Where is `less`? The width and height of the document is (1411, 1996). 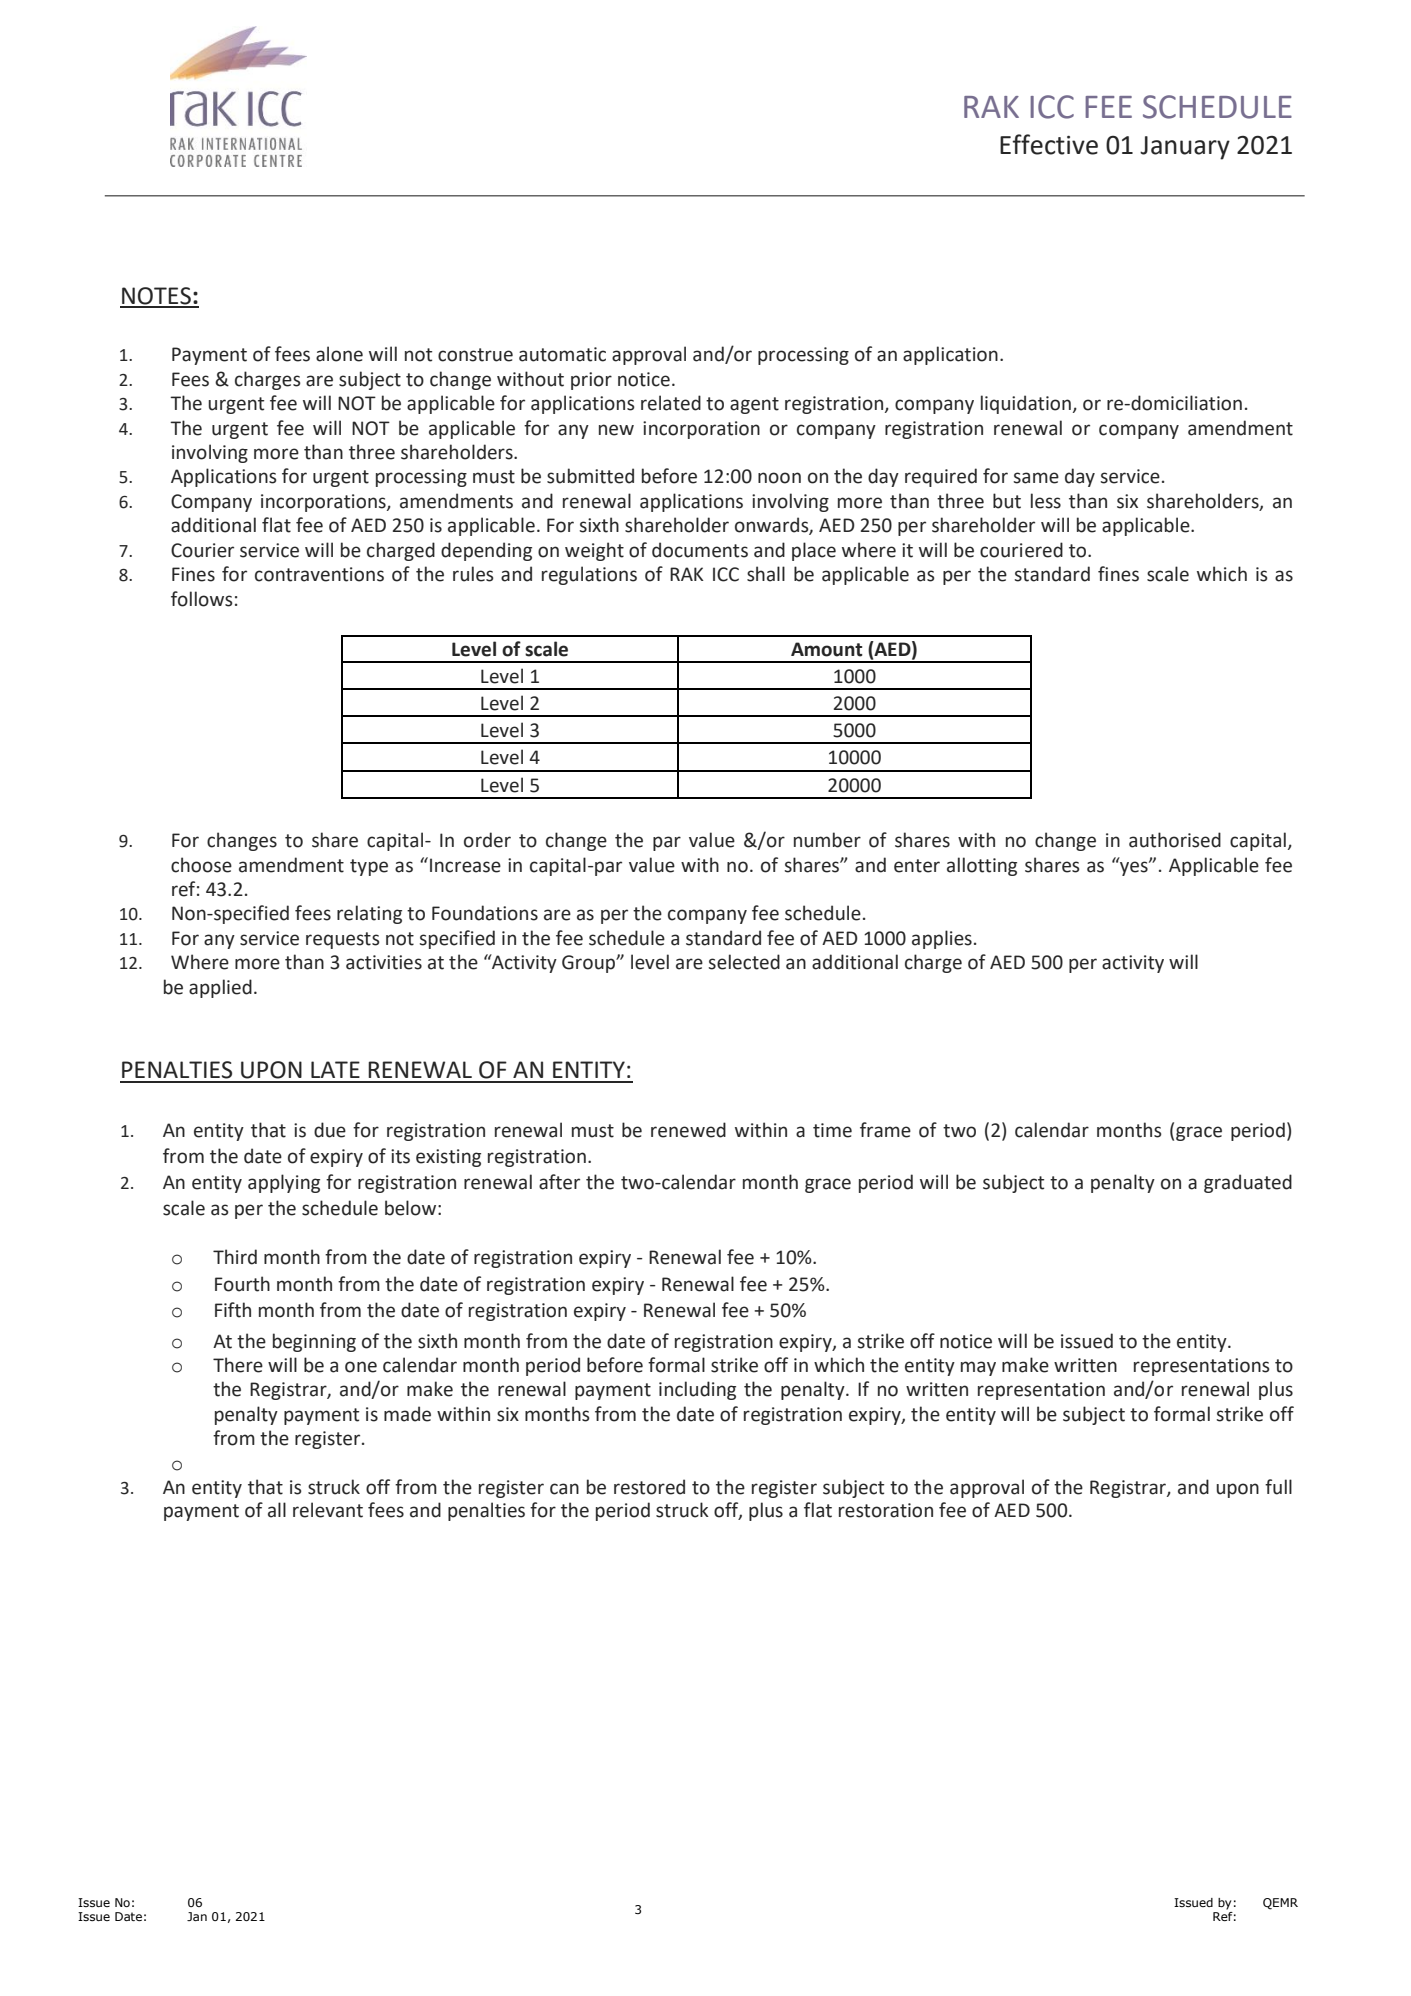
less is located at coordinates (1046, 501).
